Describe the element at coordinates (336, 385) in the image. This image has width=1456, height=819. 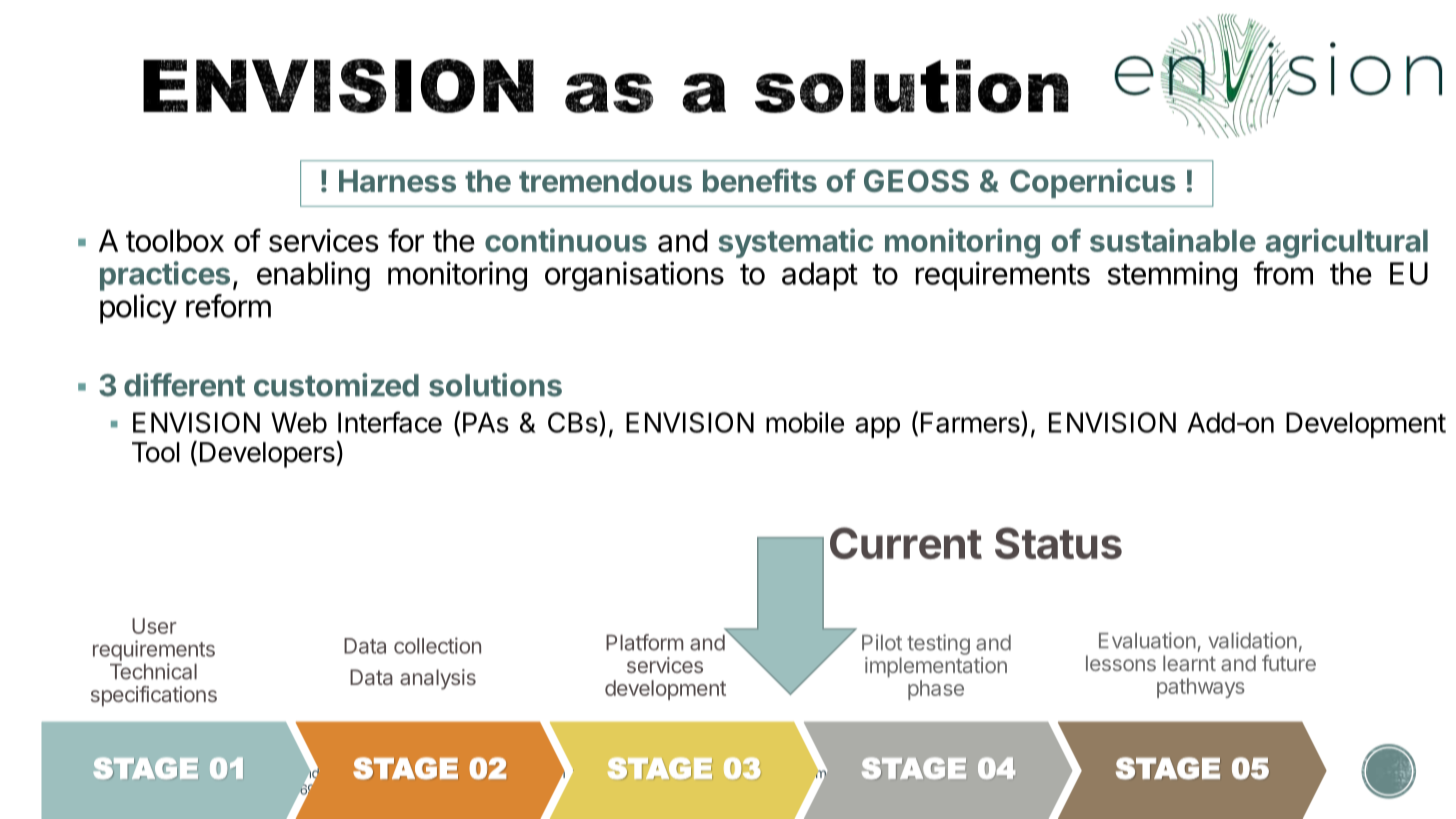
I see `customized` at that location.
